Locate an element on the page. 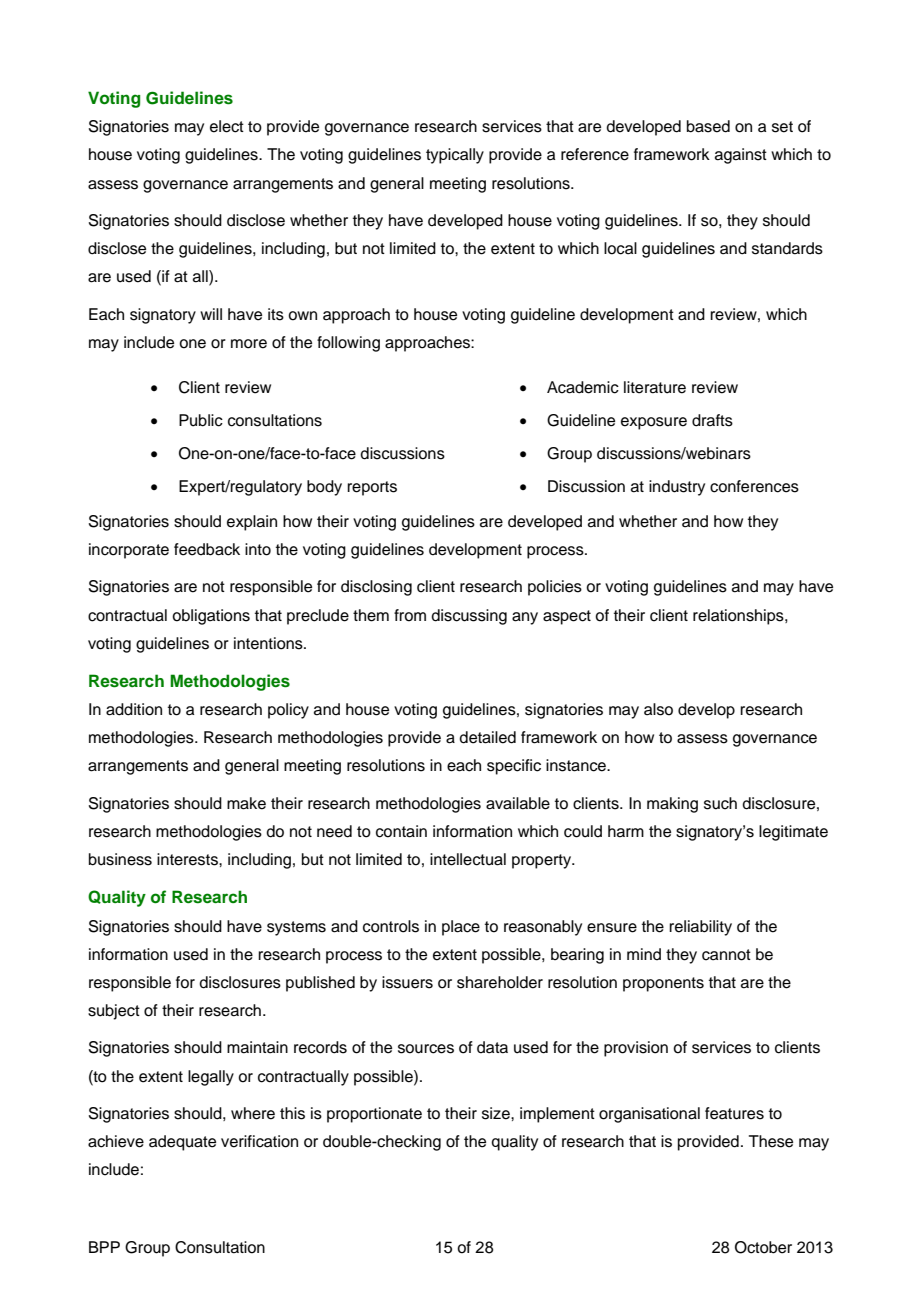 This image has height=1308, width=924. detailed is located at coordinates (487, 737).
